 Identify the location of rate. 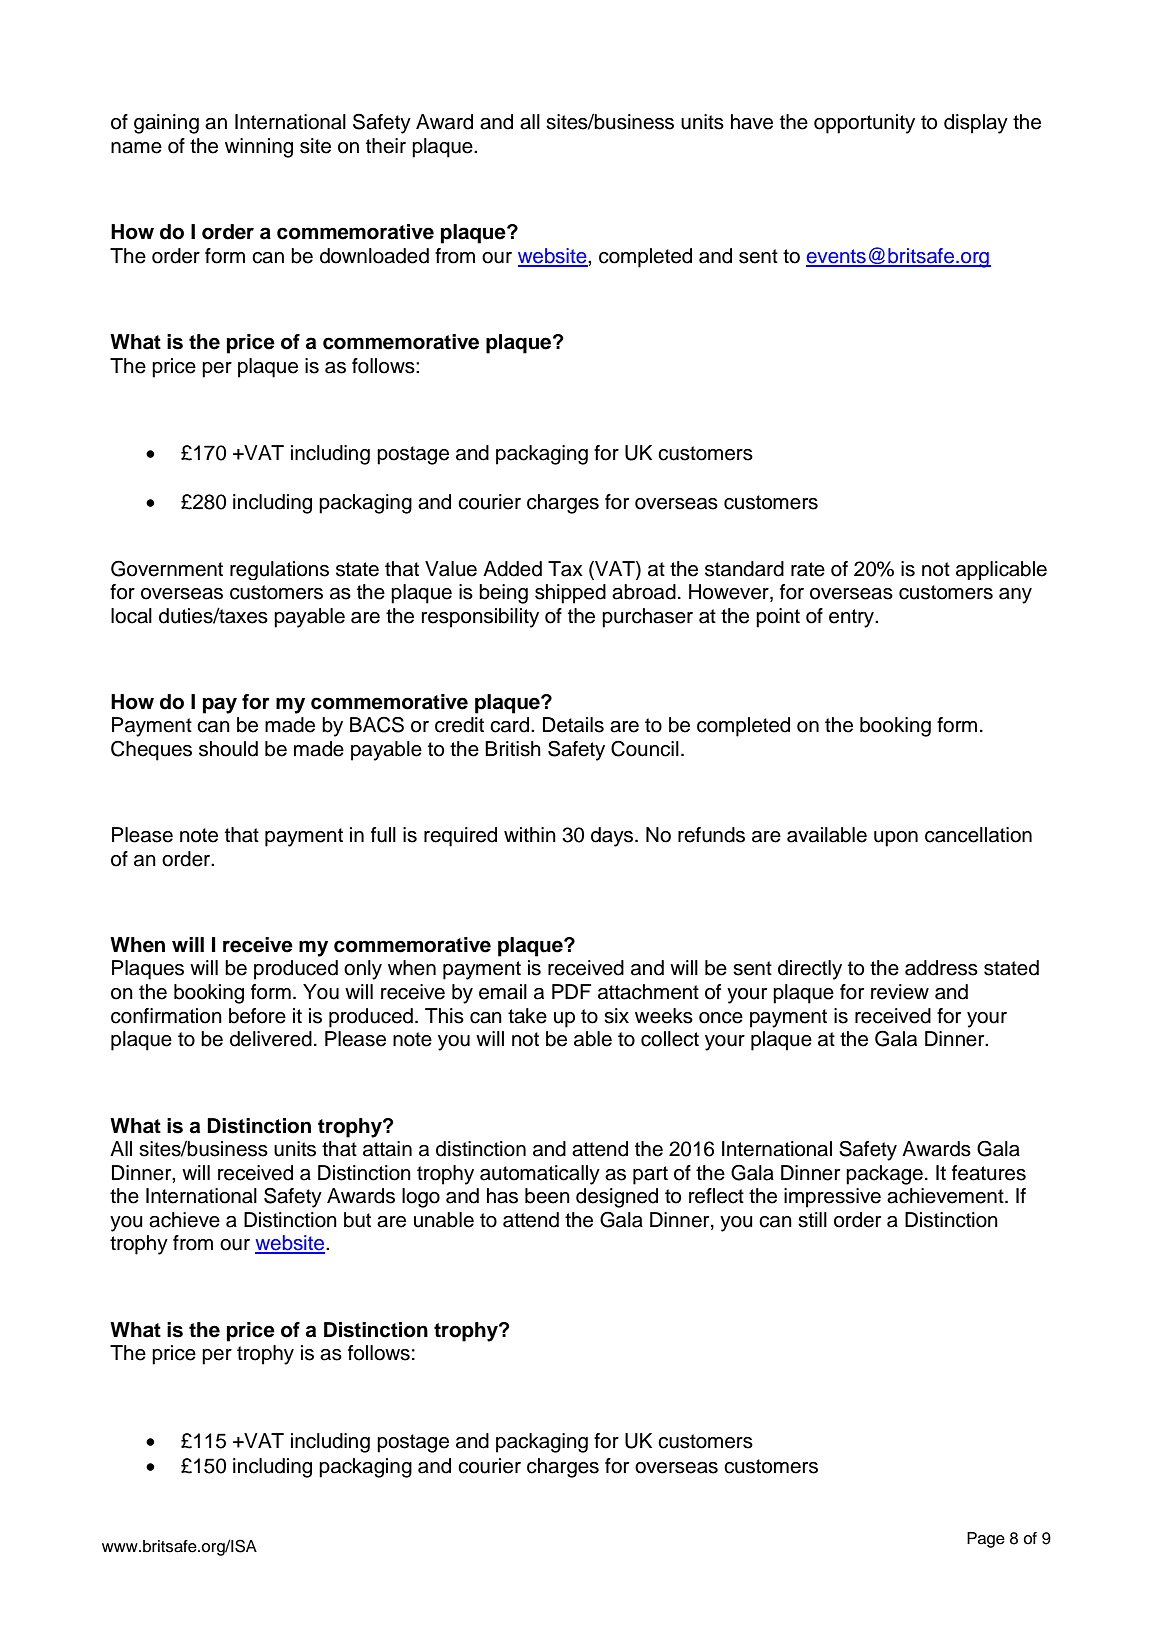
(808, 569).
